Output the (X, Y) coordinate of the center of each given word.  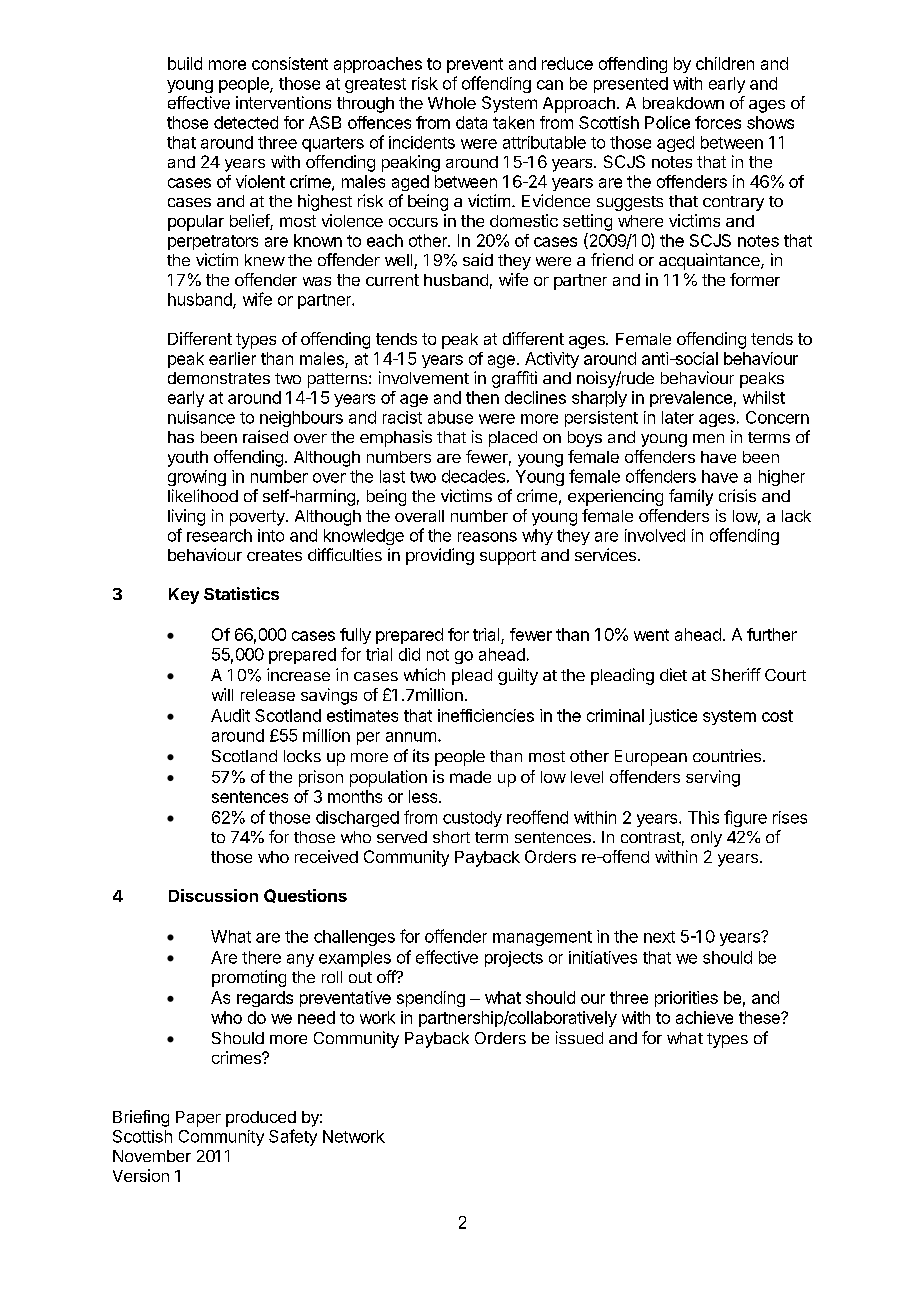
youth (188, 459)
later (678, 417)
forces (718, 122)
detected (246, 122)
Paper (198, 1119)
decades (473, 476)
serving (713, 778)
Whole (452, 103)
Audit (230, 715)
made (470, 777)
